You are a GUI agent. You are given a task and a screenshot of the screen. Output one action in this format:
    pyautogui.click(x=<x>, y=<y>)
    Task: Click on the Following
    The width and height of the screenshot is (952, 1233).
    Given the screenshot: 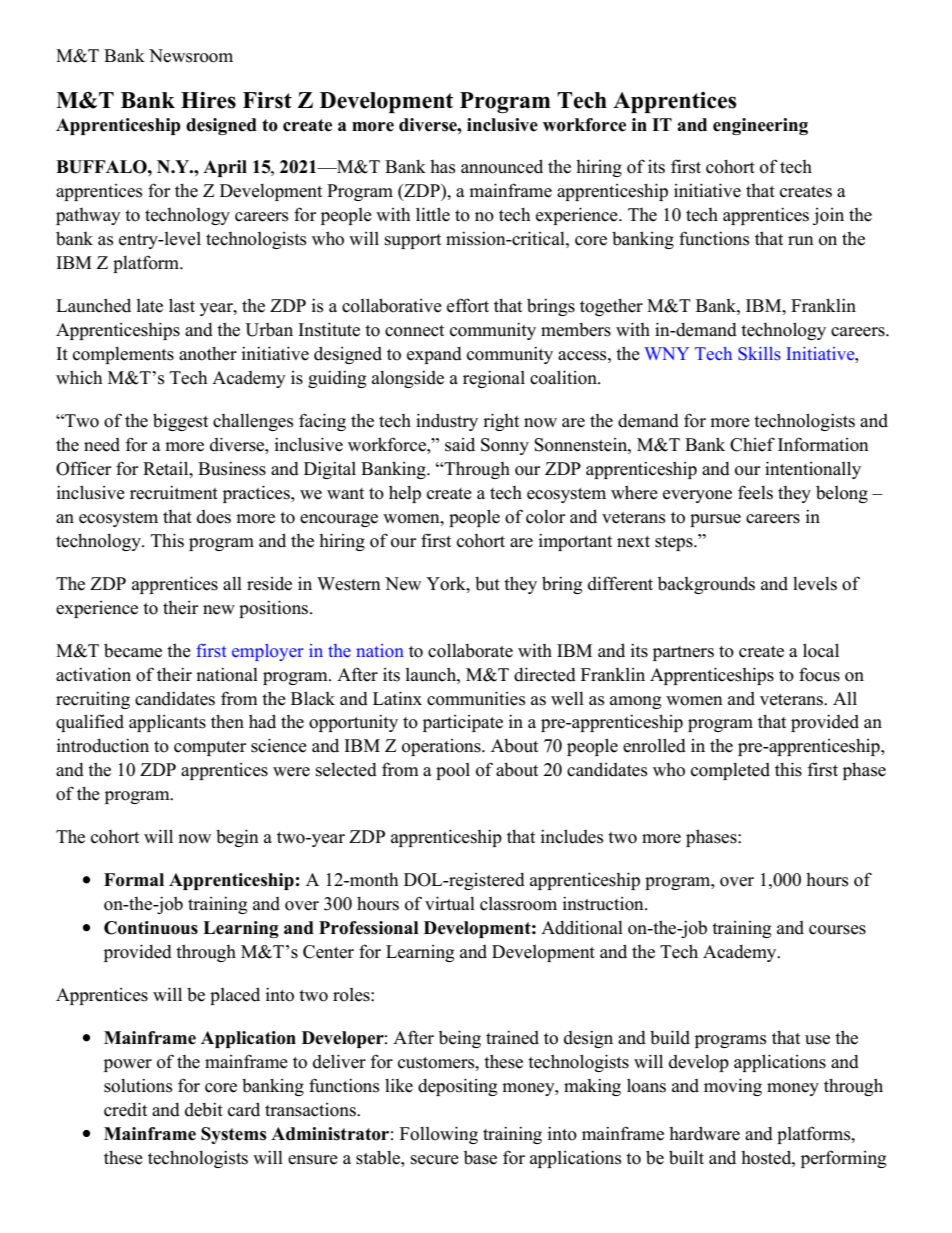 What is the action you would take?
    pyautogui.click(x=439, y=1135)
